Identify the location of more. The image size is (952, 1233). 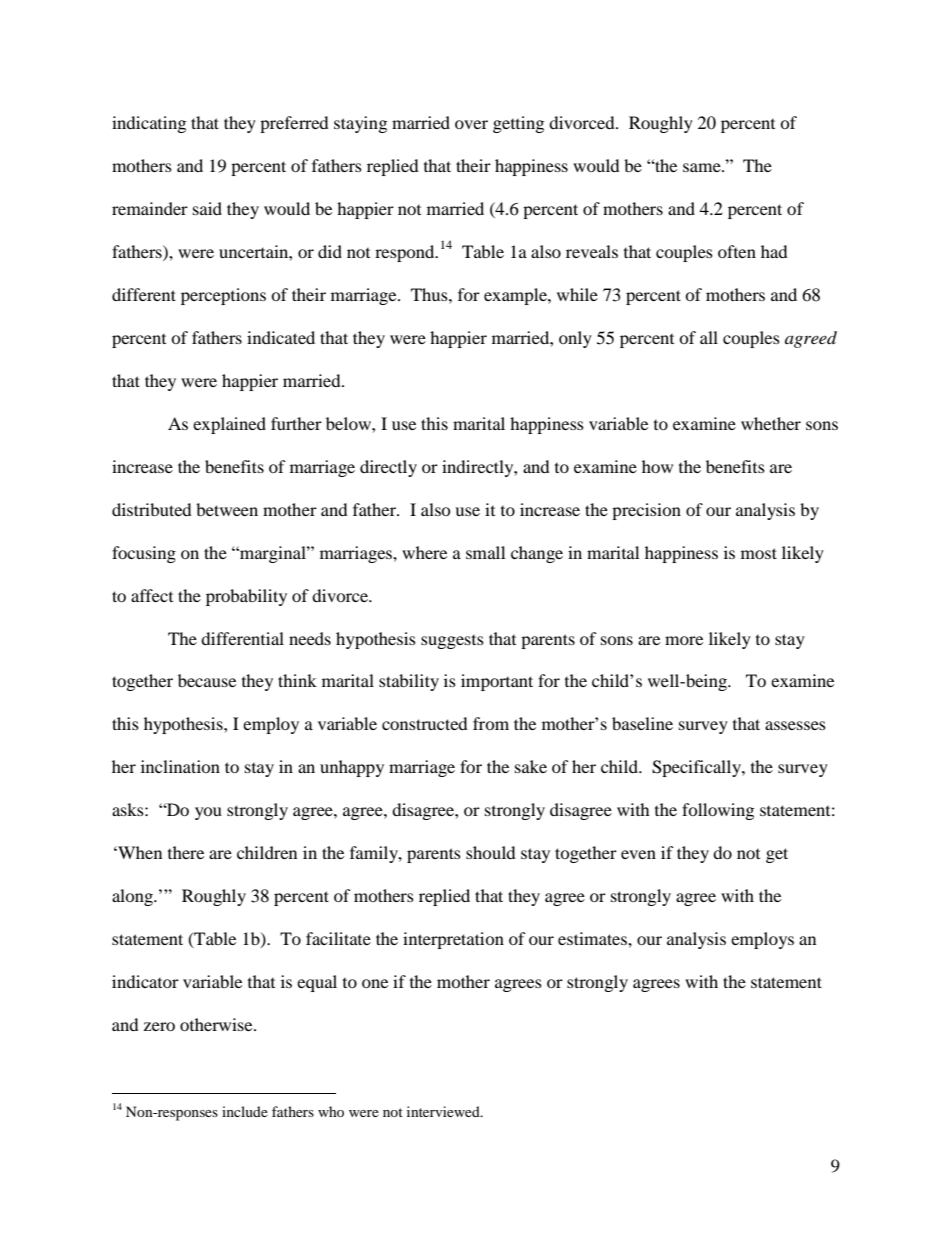
(684, 640).
